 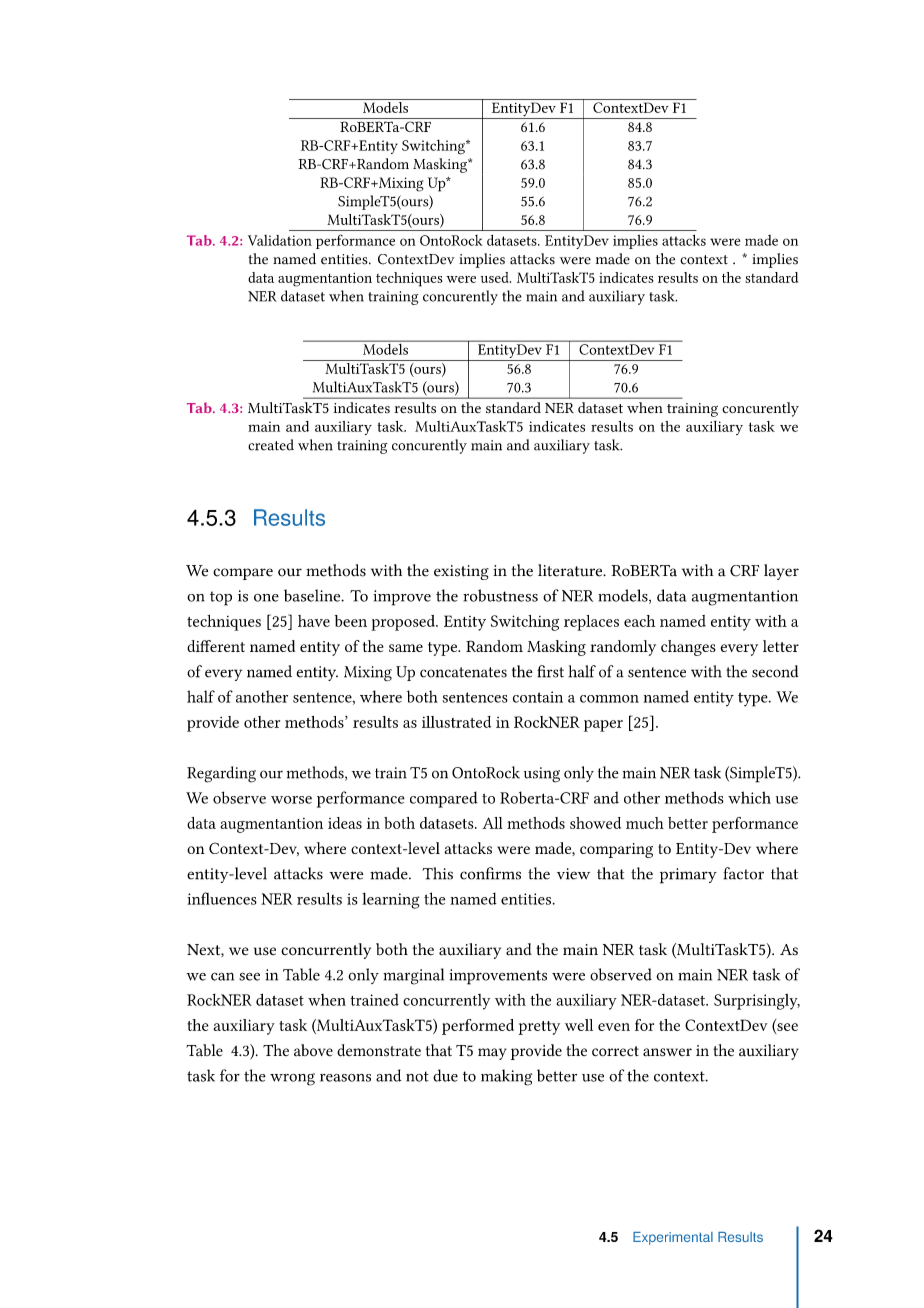 What do you see at coordinates (266, 598) in the image?
I see `one` at bounding box center [266, 598].
